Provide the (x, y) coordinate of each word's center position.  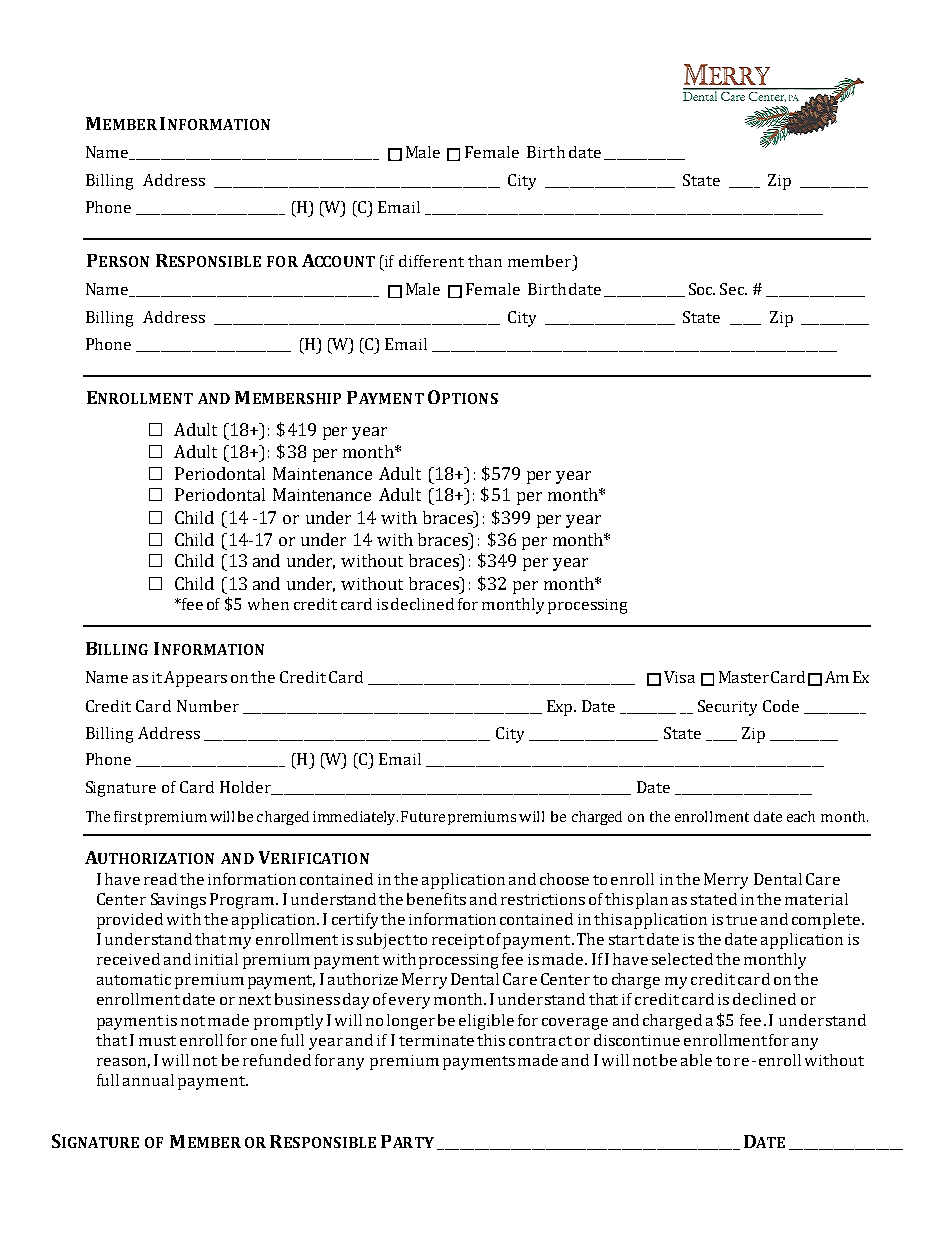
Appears (195, 679)
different (431, 261)
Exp (561, 708)
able (696, 1060)
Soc (702, 289)
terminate (436, 1040)
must (157, 1041)
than (485, 261)
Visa (679, 677)
